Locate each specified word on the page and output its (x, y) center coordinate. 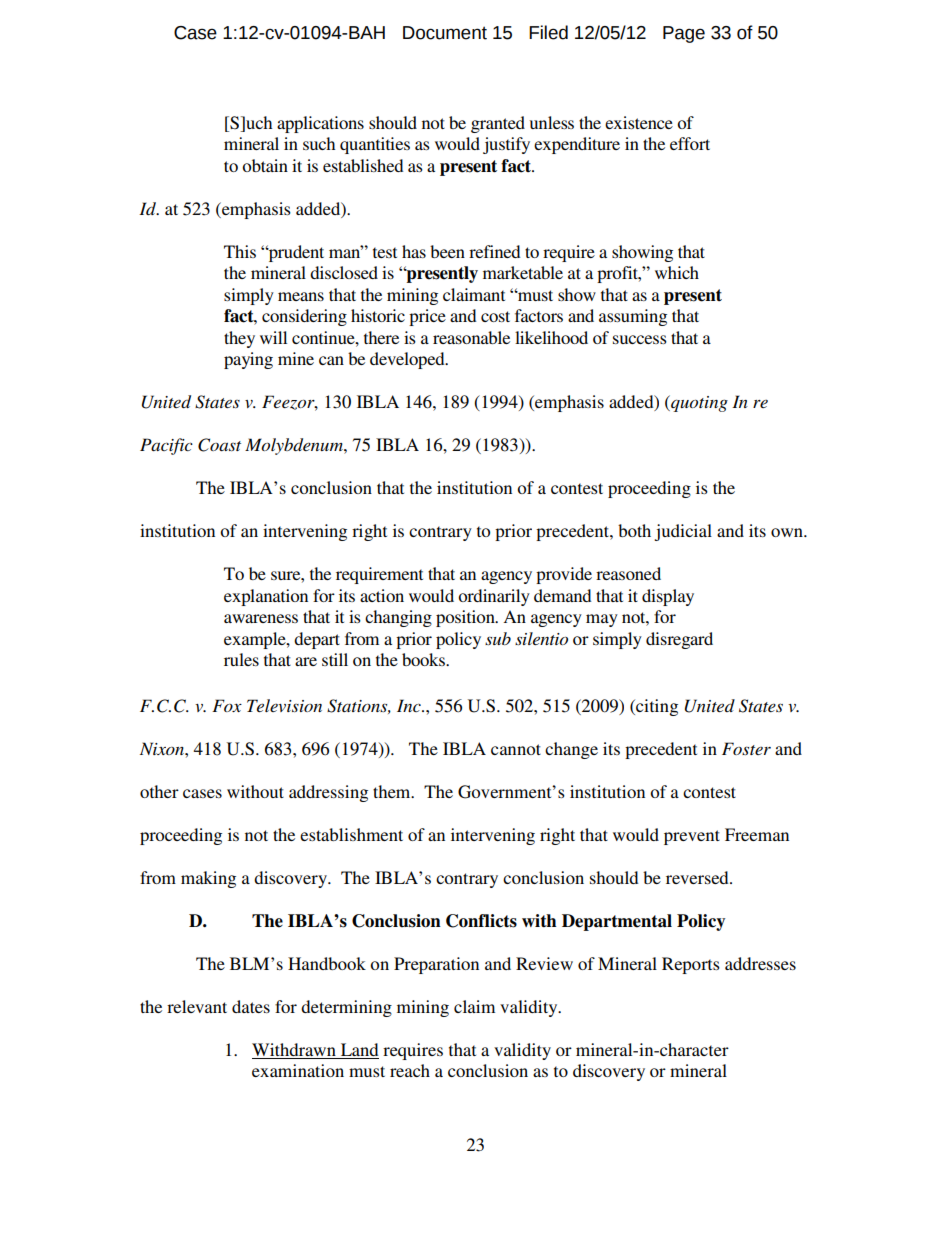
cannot (516, 749)
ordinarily (494, 597)
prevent (692, 837)
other (159, 791)
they (239, 339)
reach (410, 1070)
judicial (683, 532)
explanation (266, 597)
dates (251, 1006)
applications (320, 124)
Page (684, 34)
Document (445, 33)
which (677, 272)
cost (495, 316)
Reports (691, 965)
